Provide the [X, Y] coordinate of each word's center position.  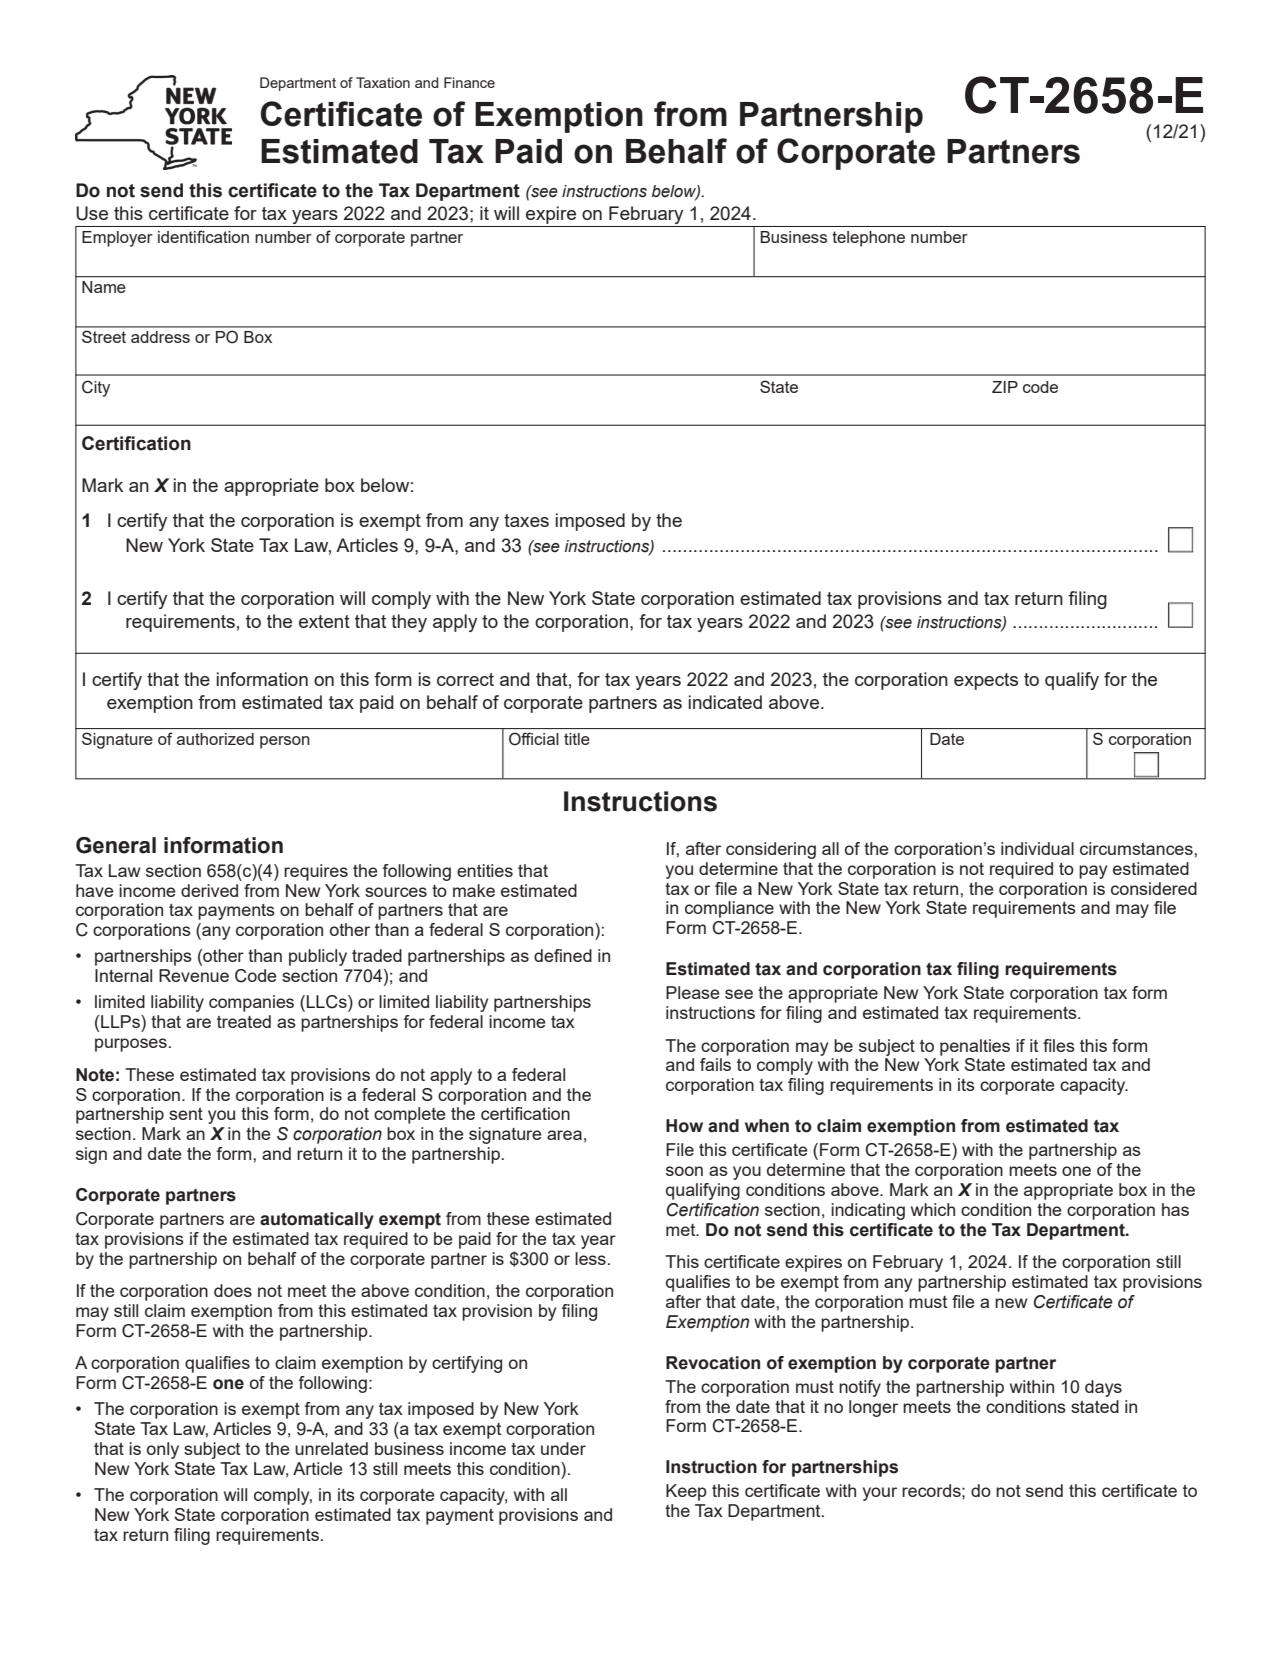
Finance [469, 82]
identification [203, 236]
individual [1037, 848]
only [163, 1450]
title [577, 739]
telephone [868, 239]
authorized [215, 739]
